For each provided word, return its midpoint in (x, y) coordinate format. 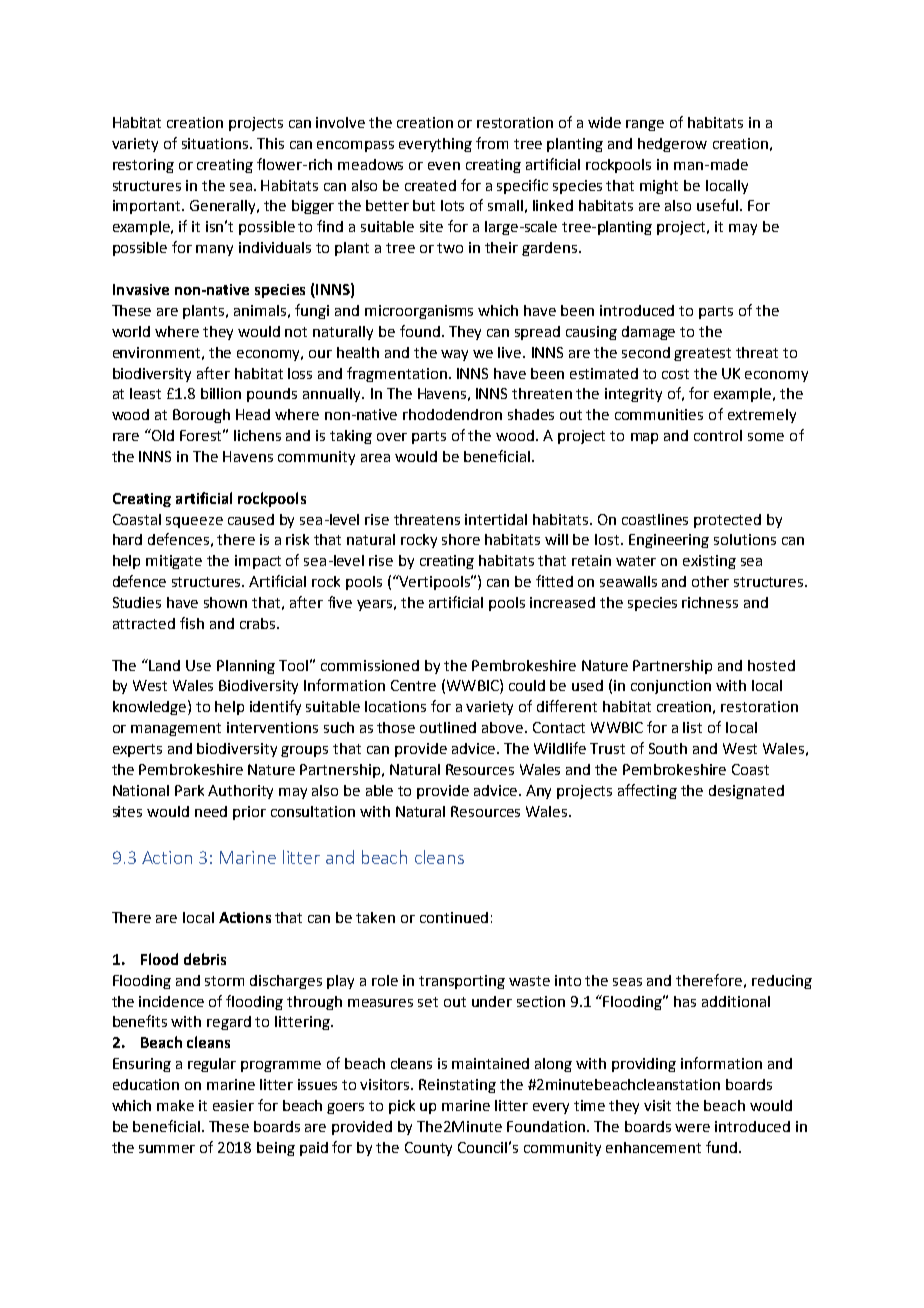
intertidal (496, 519)
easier (233, 1105)
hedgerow (672, 145)
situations (216, 143)
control (718, 435)
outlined (448, 727)
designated (746, 792)
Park (189, 790)
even (444, 166)
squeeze (194, 522)
